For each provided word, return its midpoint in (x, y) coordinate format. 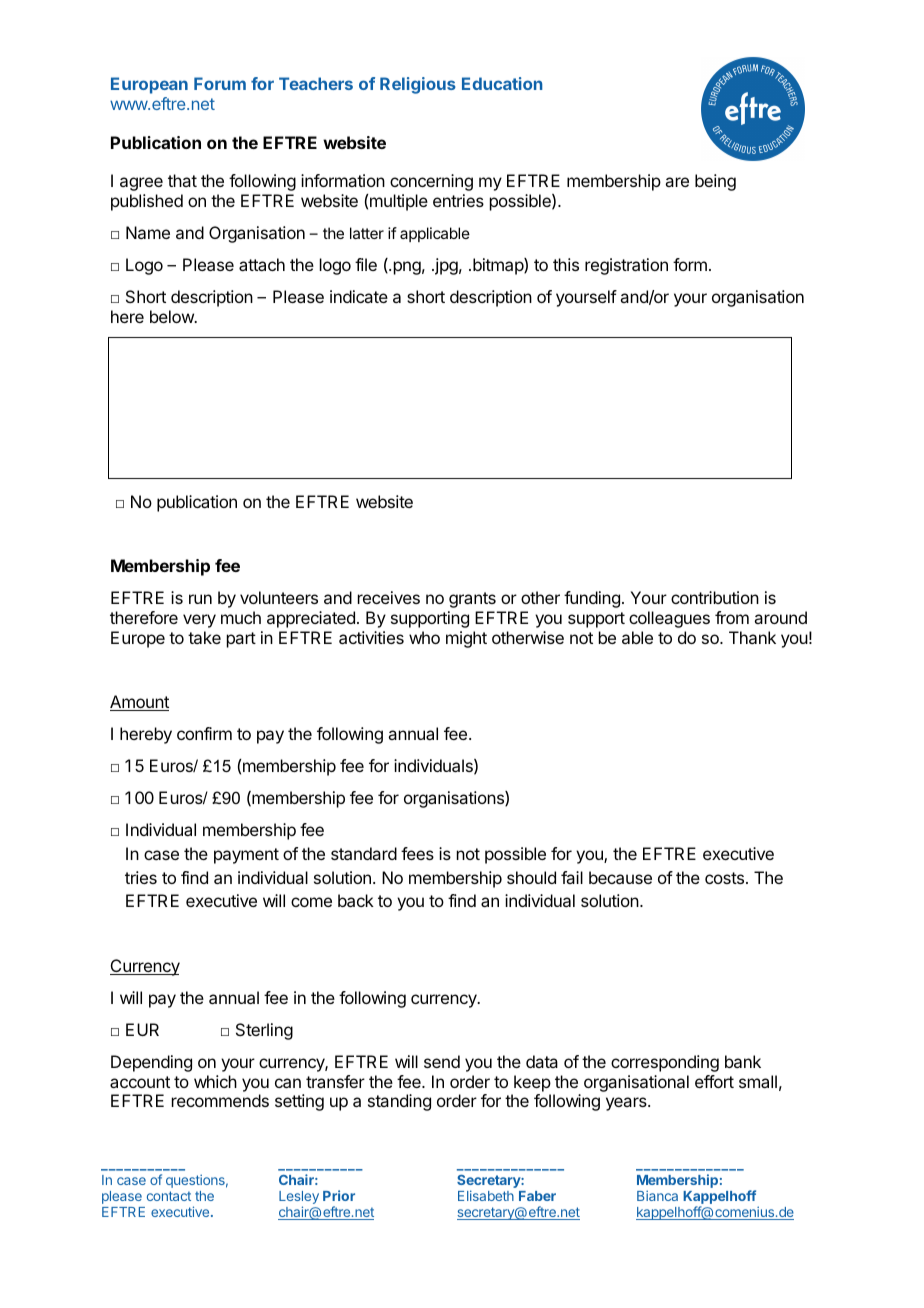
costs (724, 878)
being (715, 182)
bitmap (499, 266)
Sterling (264, 1031)
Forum (220, 83)
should (531, 877)
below (173, 316)
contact (169, 1196)
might (466, 639)
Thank (752, 637)
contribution (715, 597)
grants (472, 600)
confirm (204, 733)
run (200, 599)
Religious (418, 85)
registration (626, 266)
